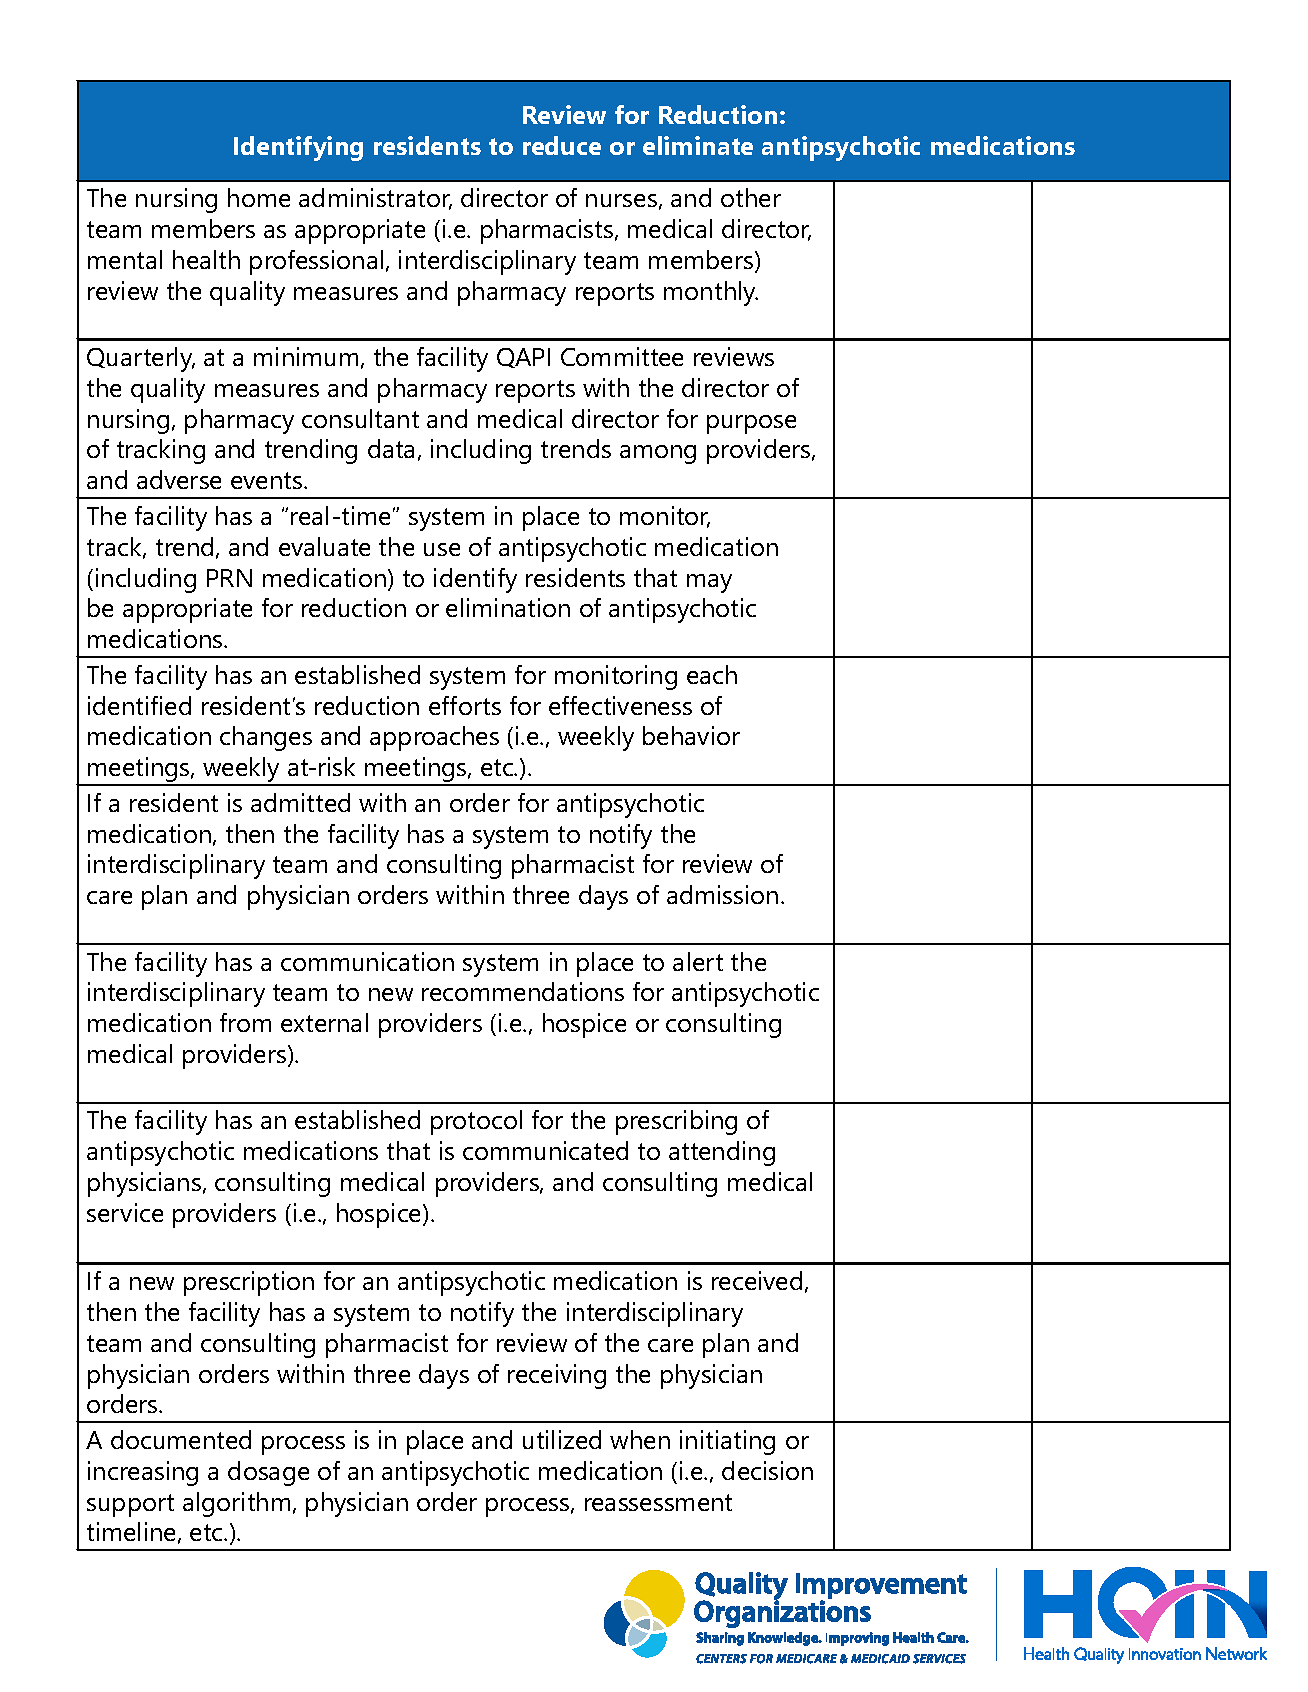 The image size is (1308, 1692). Describe the element at coordinates (434, 738) in the image. I see `approaches` at that location.
